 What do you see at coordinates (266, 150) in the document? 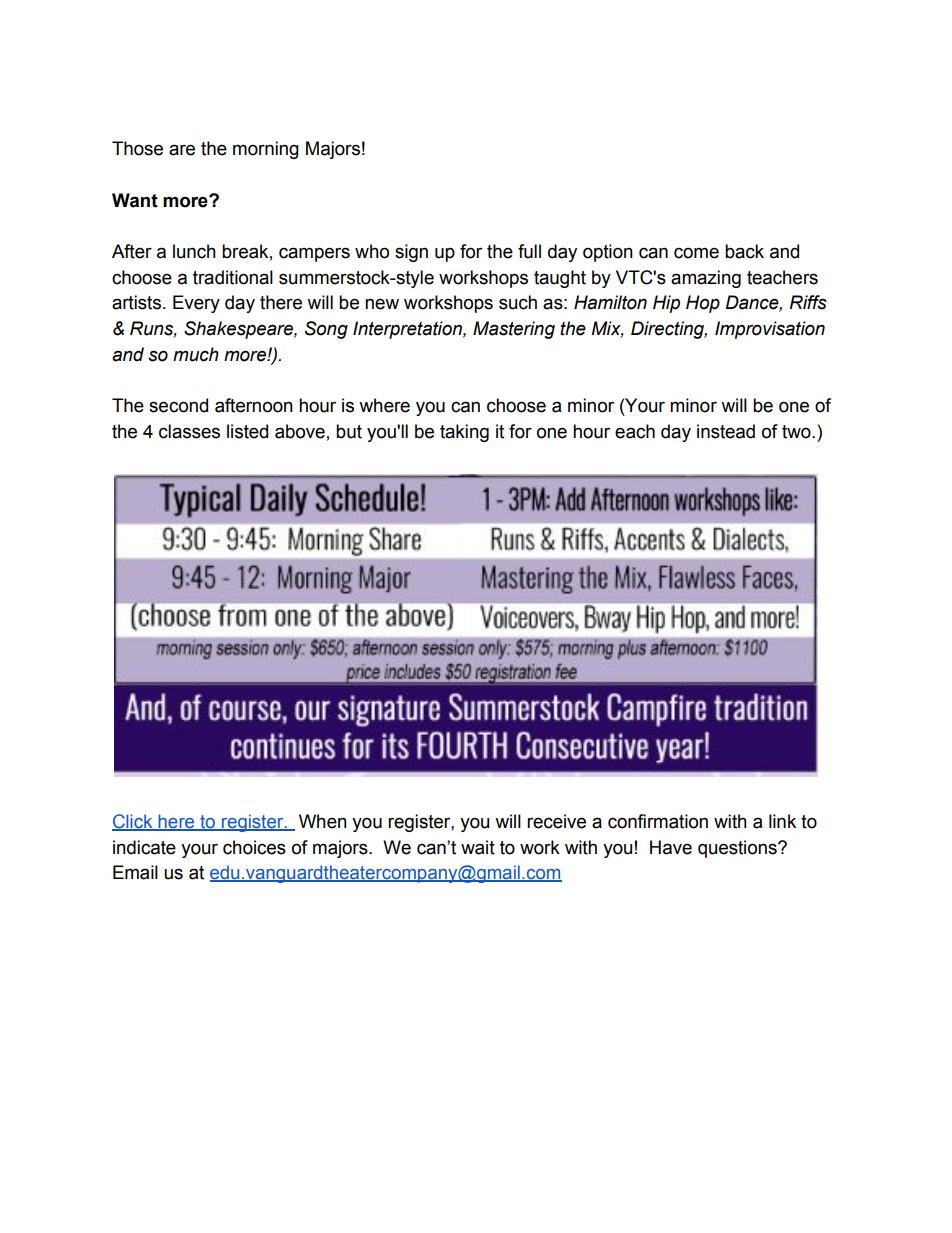
I see `morning` at bounding box center [266, 150].
